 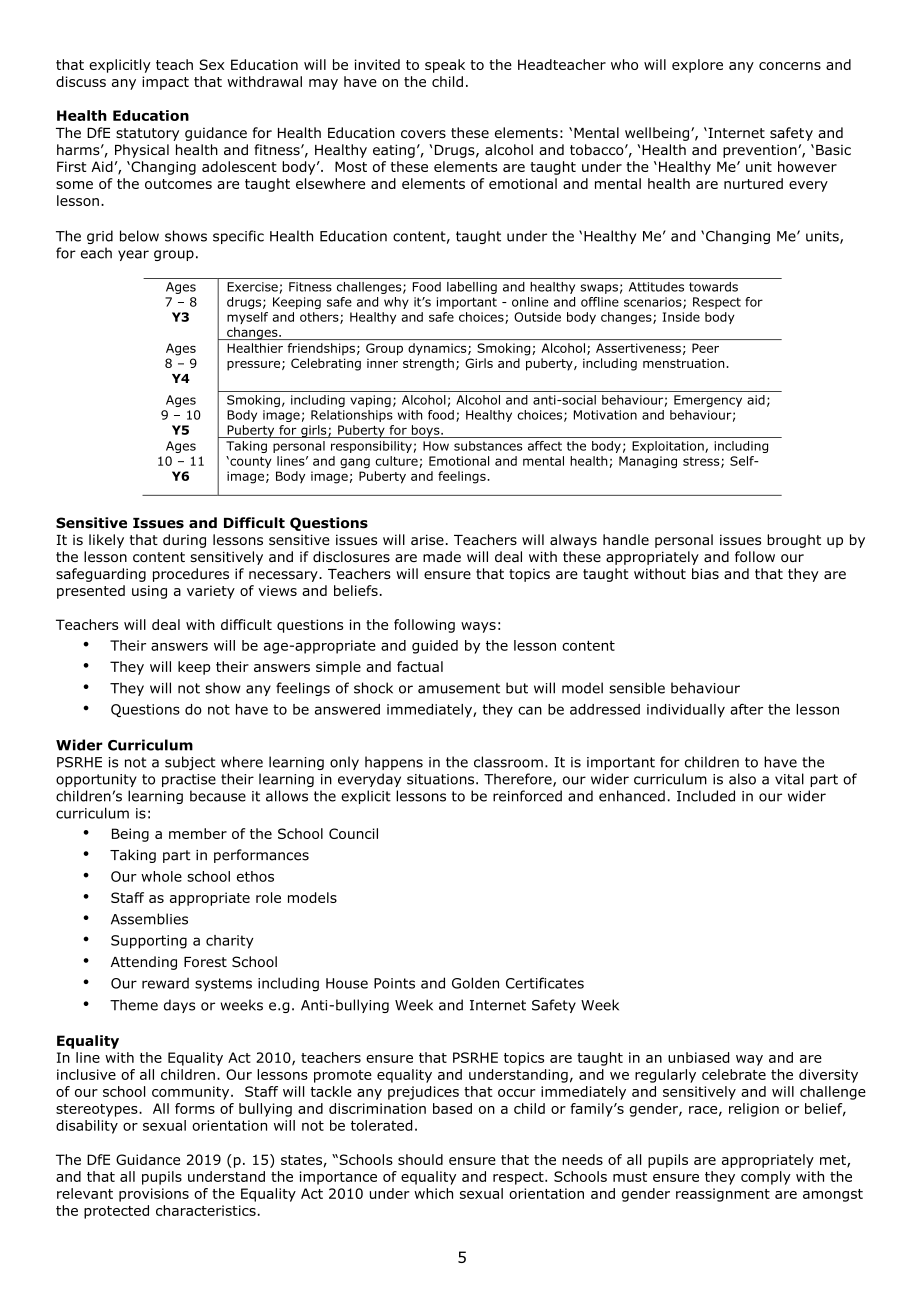 I want to click on explore, so click(x=697, y=66).
